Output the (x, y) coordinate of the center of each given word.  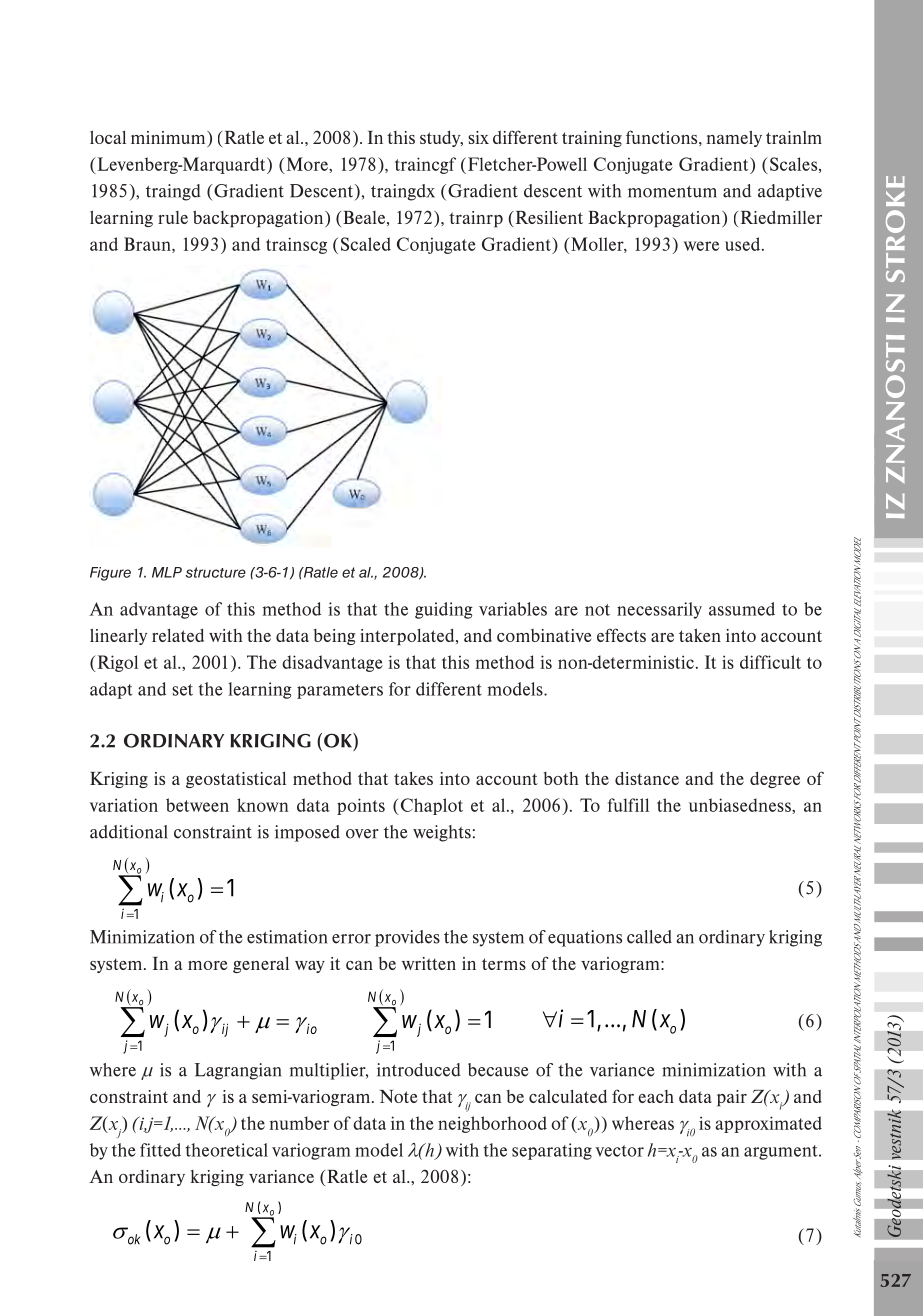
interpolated (408, 637)
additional (129, 832)
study (441, 139)
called (649, 937)
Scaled (366, 244)
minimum (169, 139)
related (178, 635)
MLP (167, 572)
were (701, 246)
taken (700, 635)
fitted (160, 1150)
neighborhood (492, 1124)
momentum (672, 192)
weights (442, 833)
